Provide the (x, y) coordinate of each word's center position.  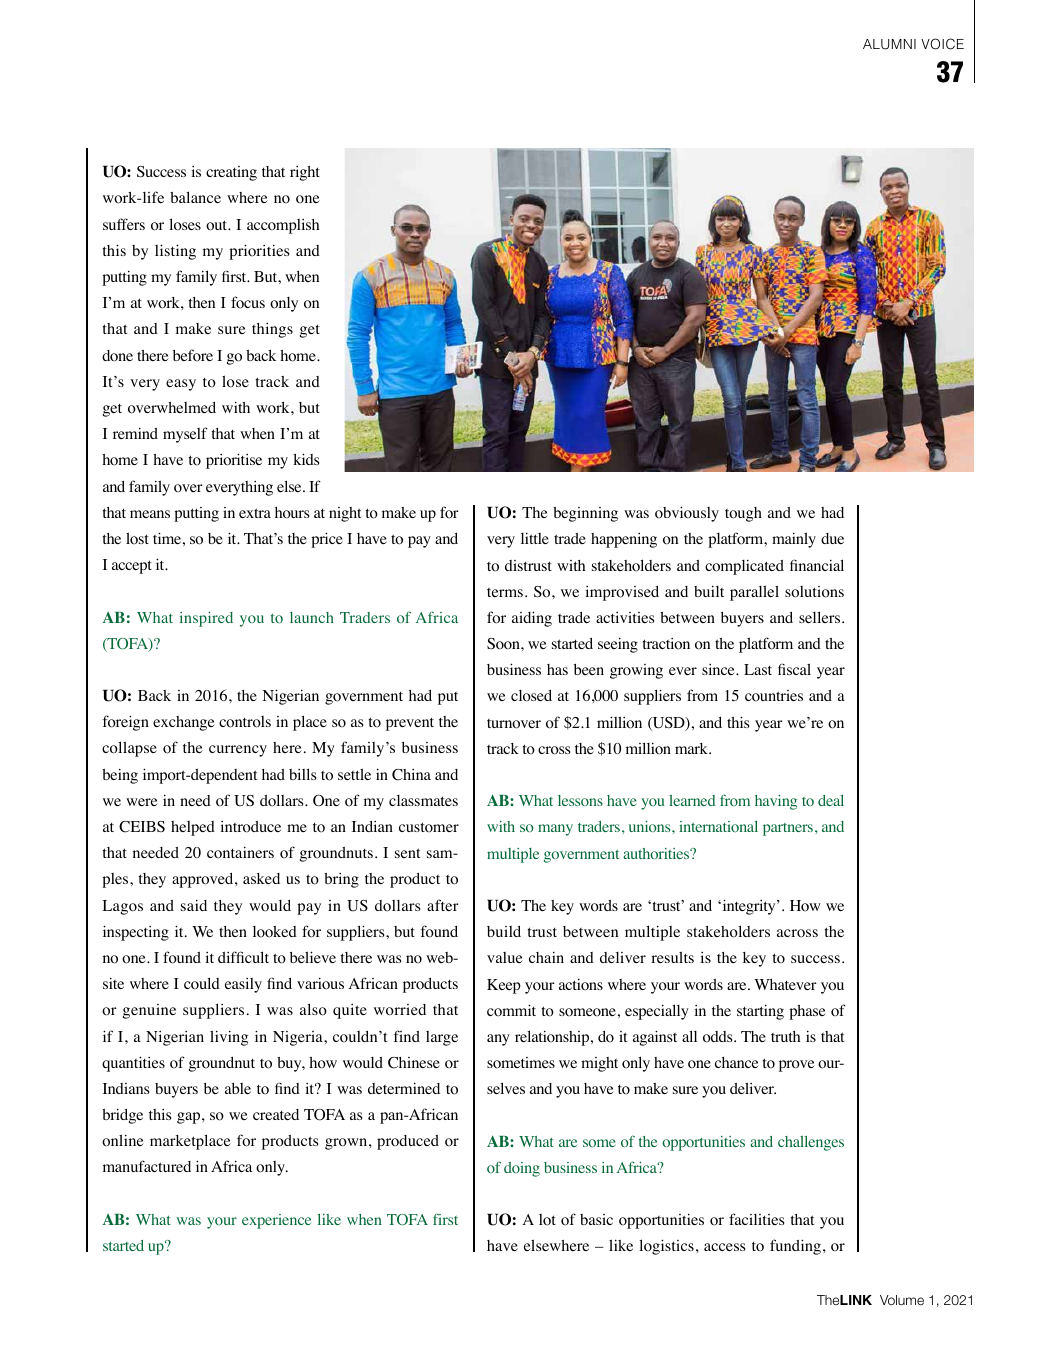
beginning (585, 514)
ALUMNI (889, 44)
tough (743, 514)
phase (807, 1012)
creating (231, 173)
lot (547, 1220)
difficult (243, 957)
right (305, 173)
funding (795, 1247)
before (193, 355)
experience (276, 1221)
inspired (206, 619)
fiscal (794, 669)
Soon (504, 644)
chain (546, 957)
